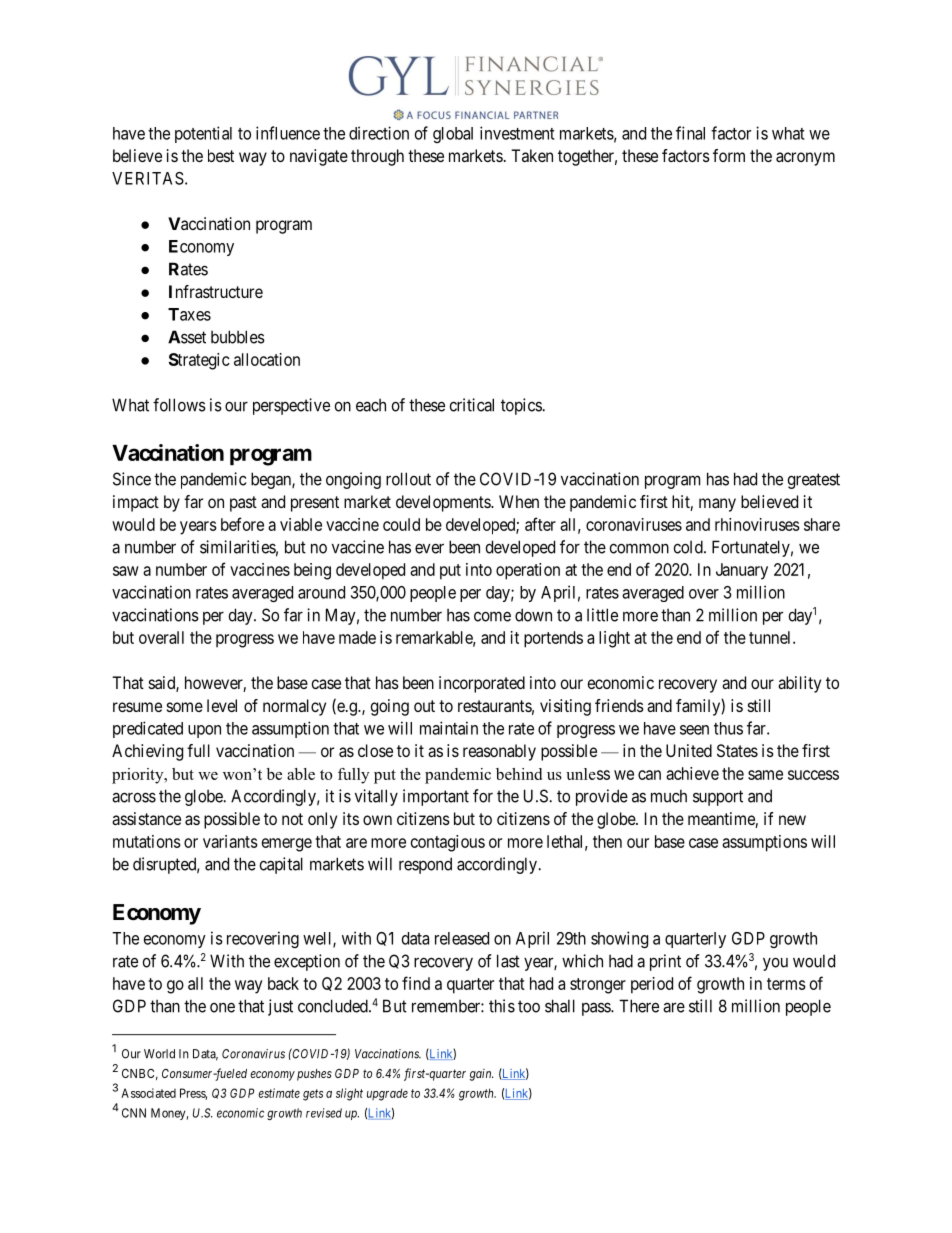 This page has height=1233, width=952. Describe the element at coordinates (765, 775) in the page. I see `same` at that location.
